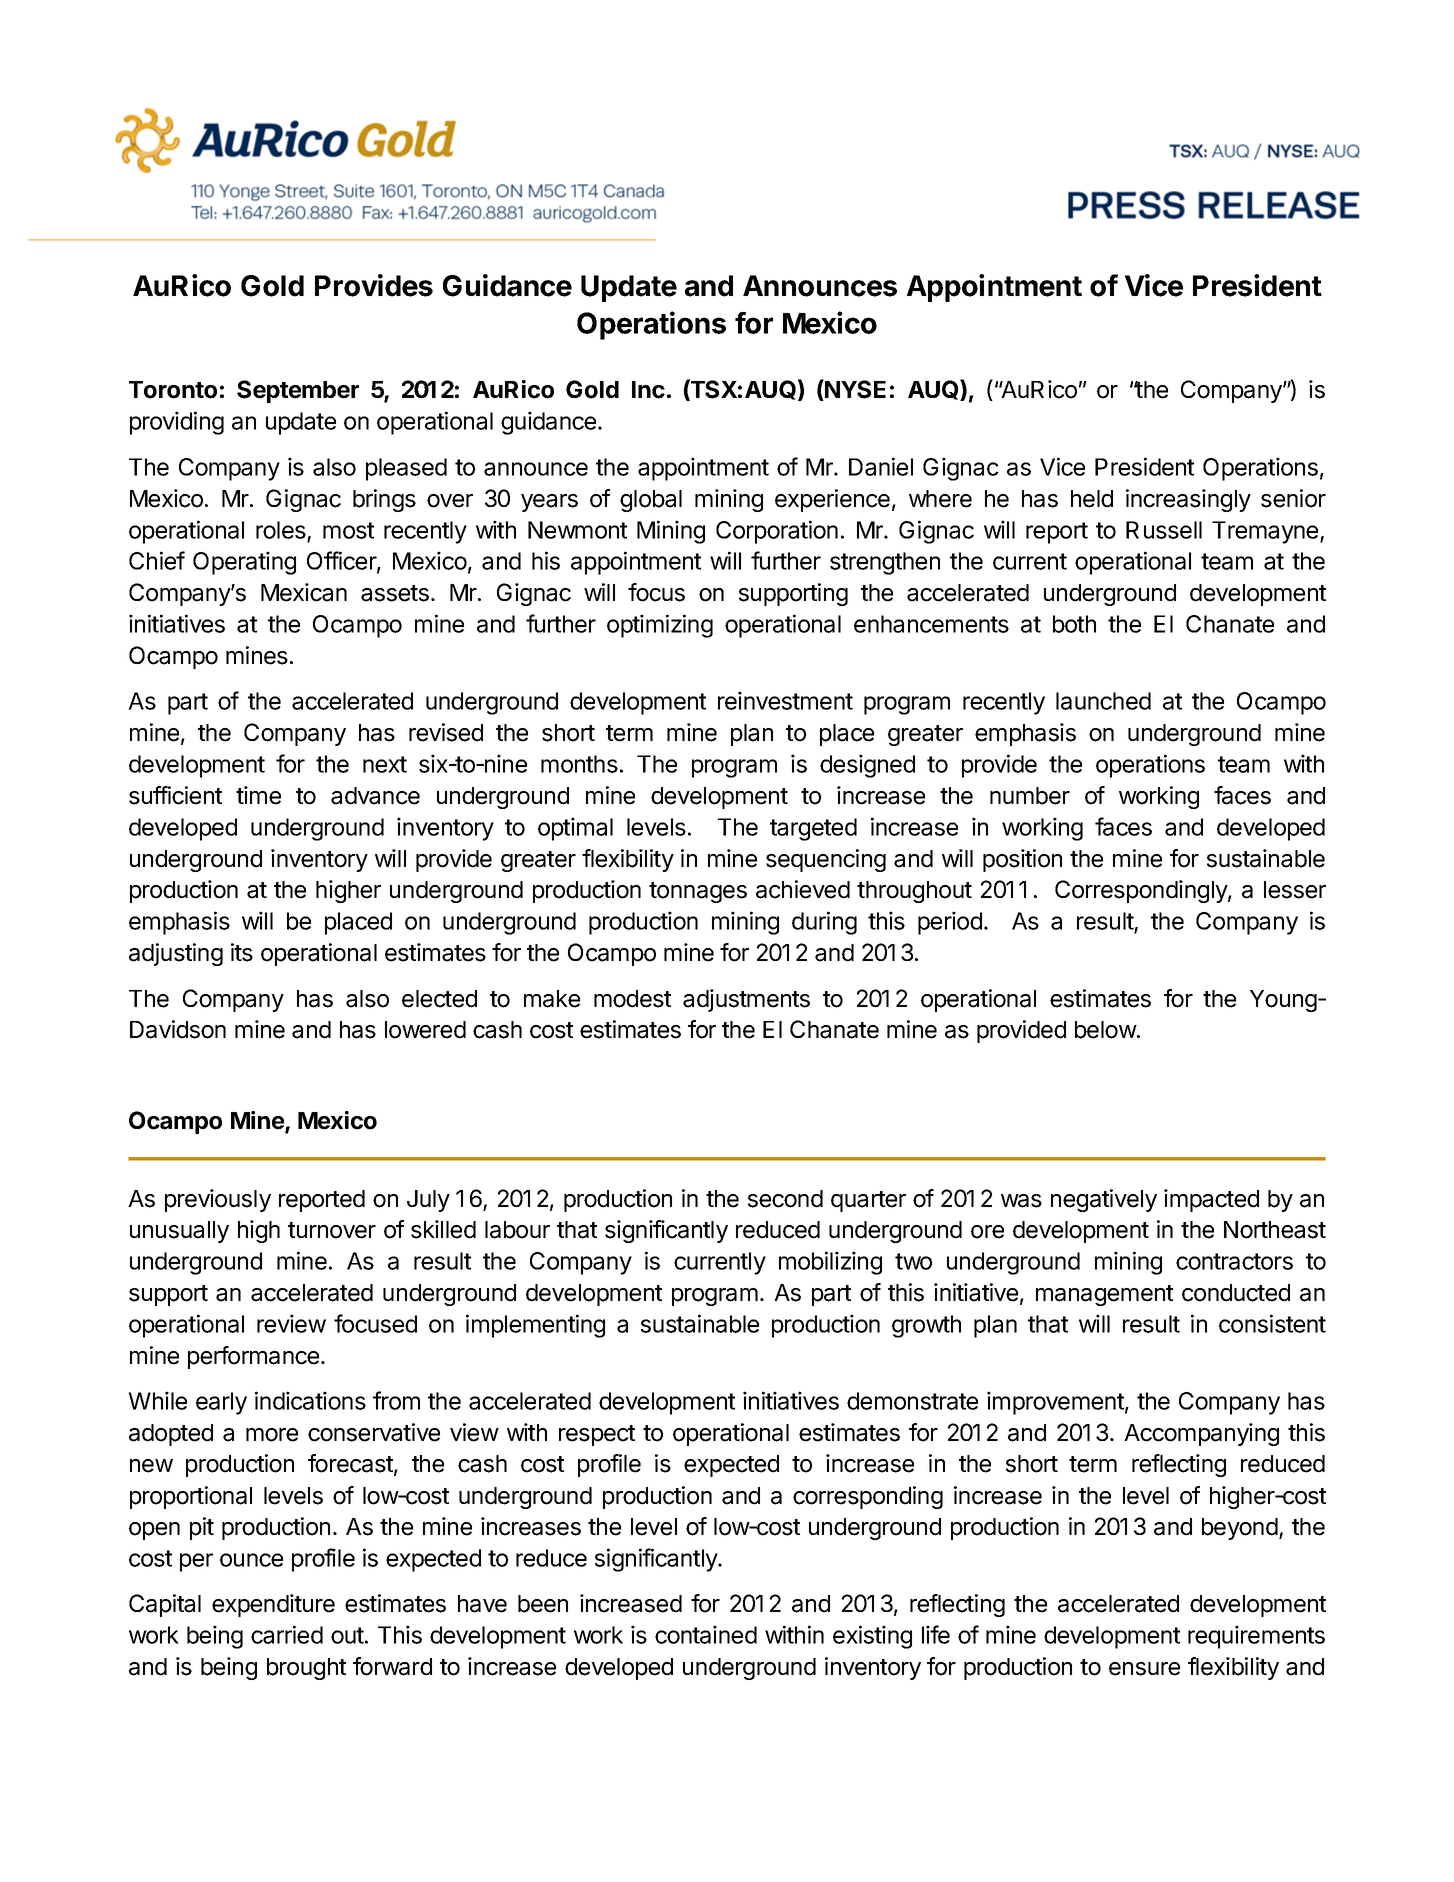 This screenshot has height=1882, width=1454. Describe the element at coordinates (1106, 1030) in the screenshot. I see `below` at that location.
